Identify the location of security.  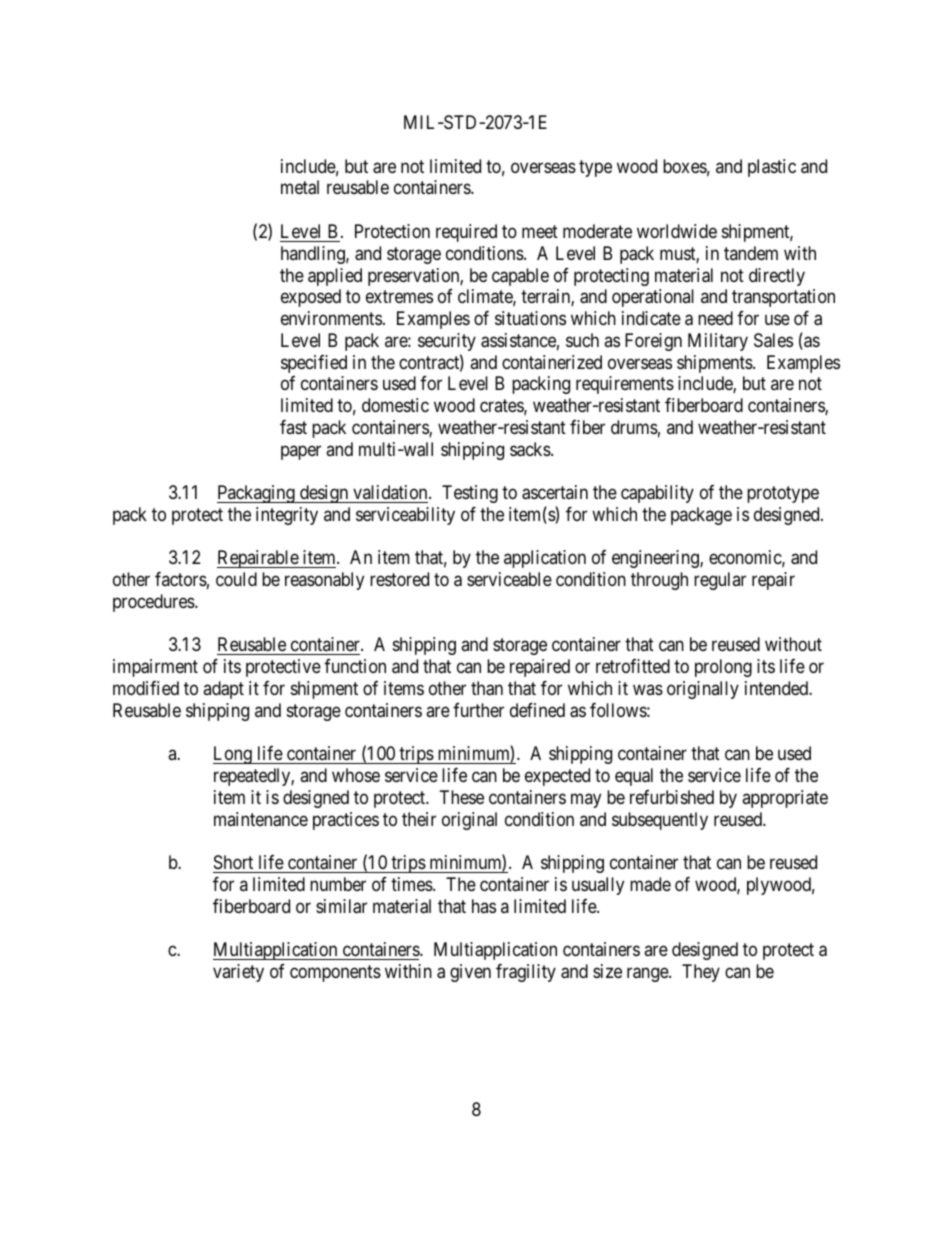
(447, 342).
